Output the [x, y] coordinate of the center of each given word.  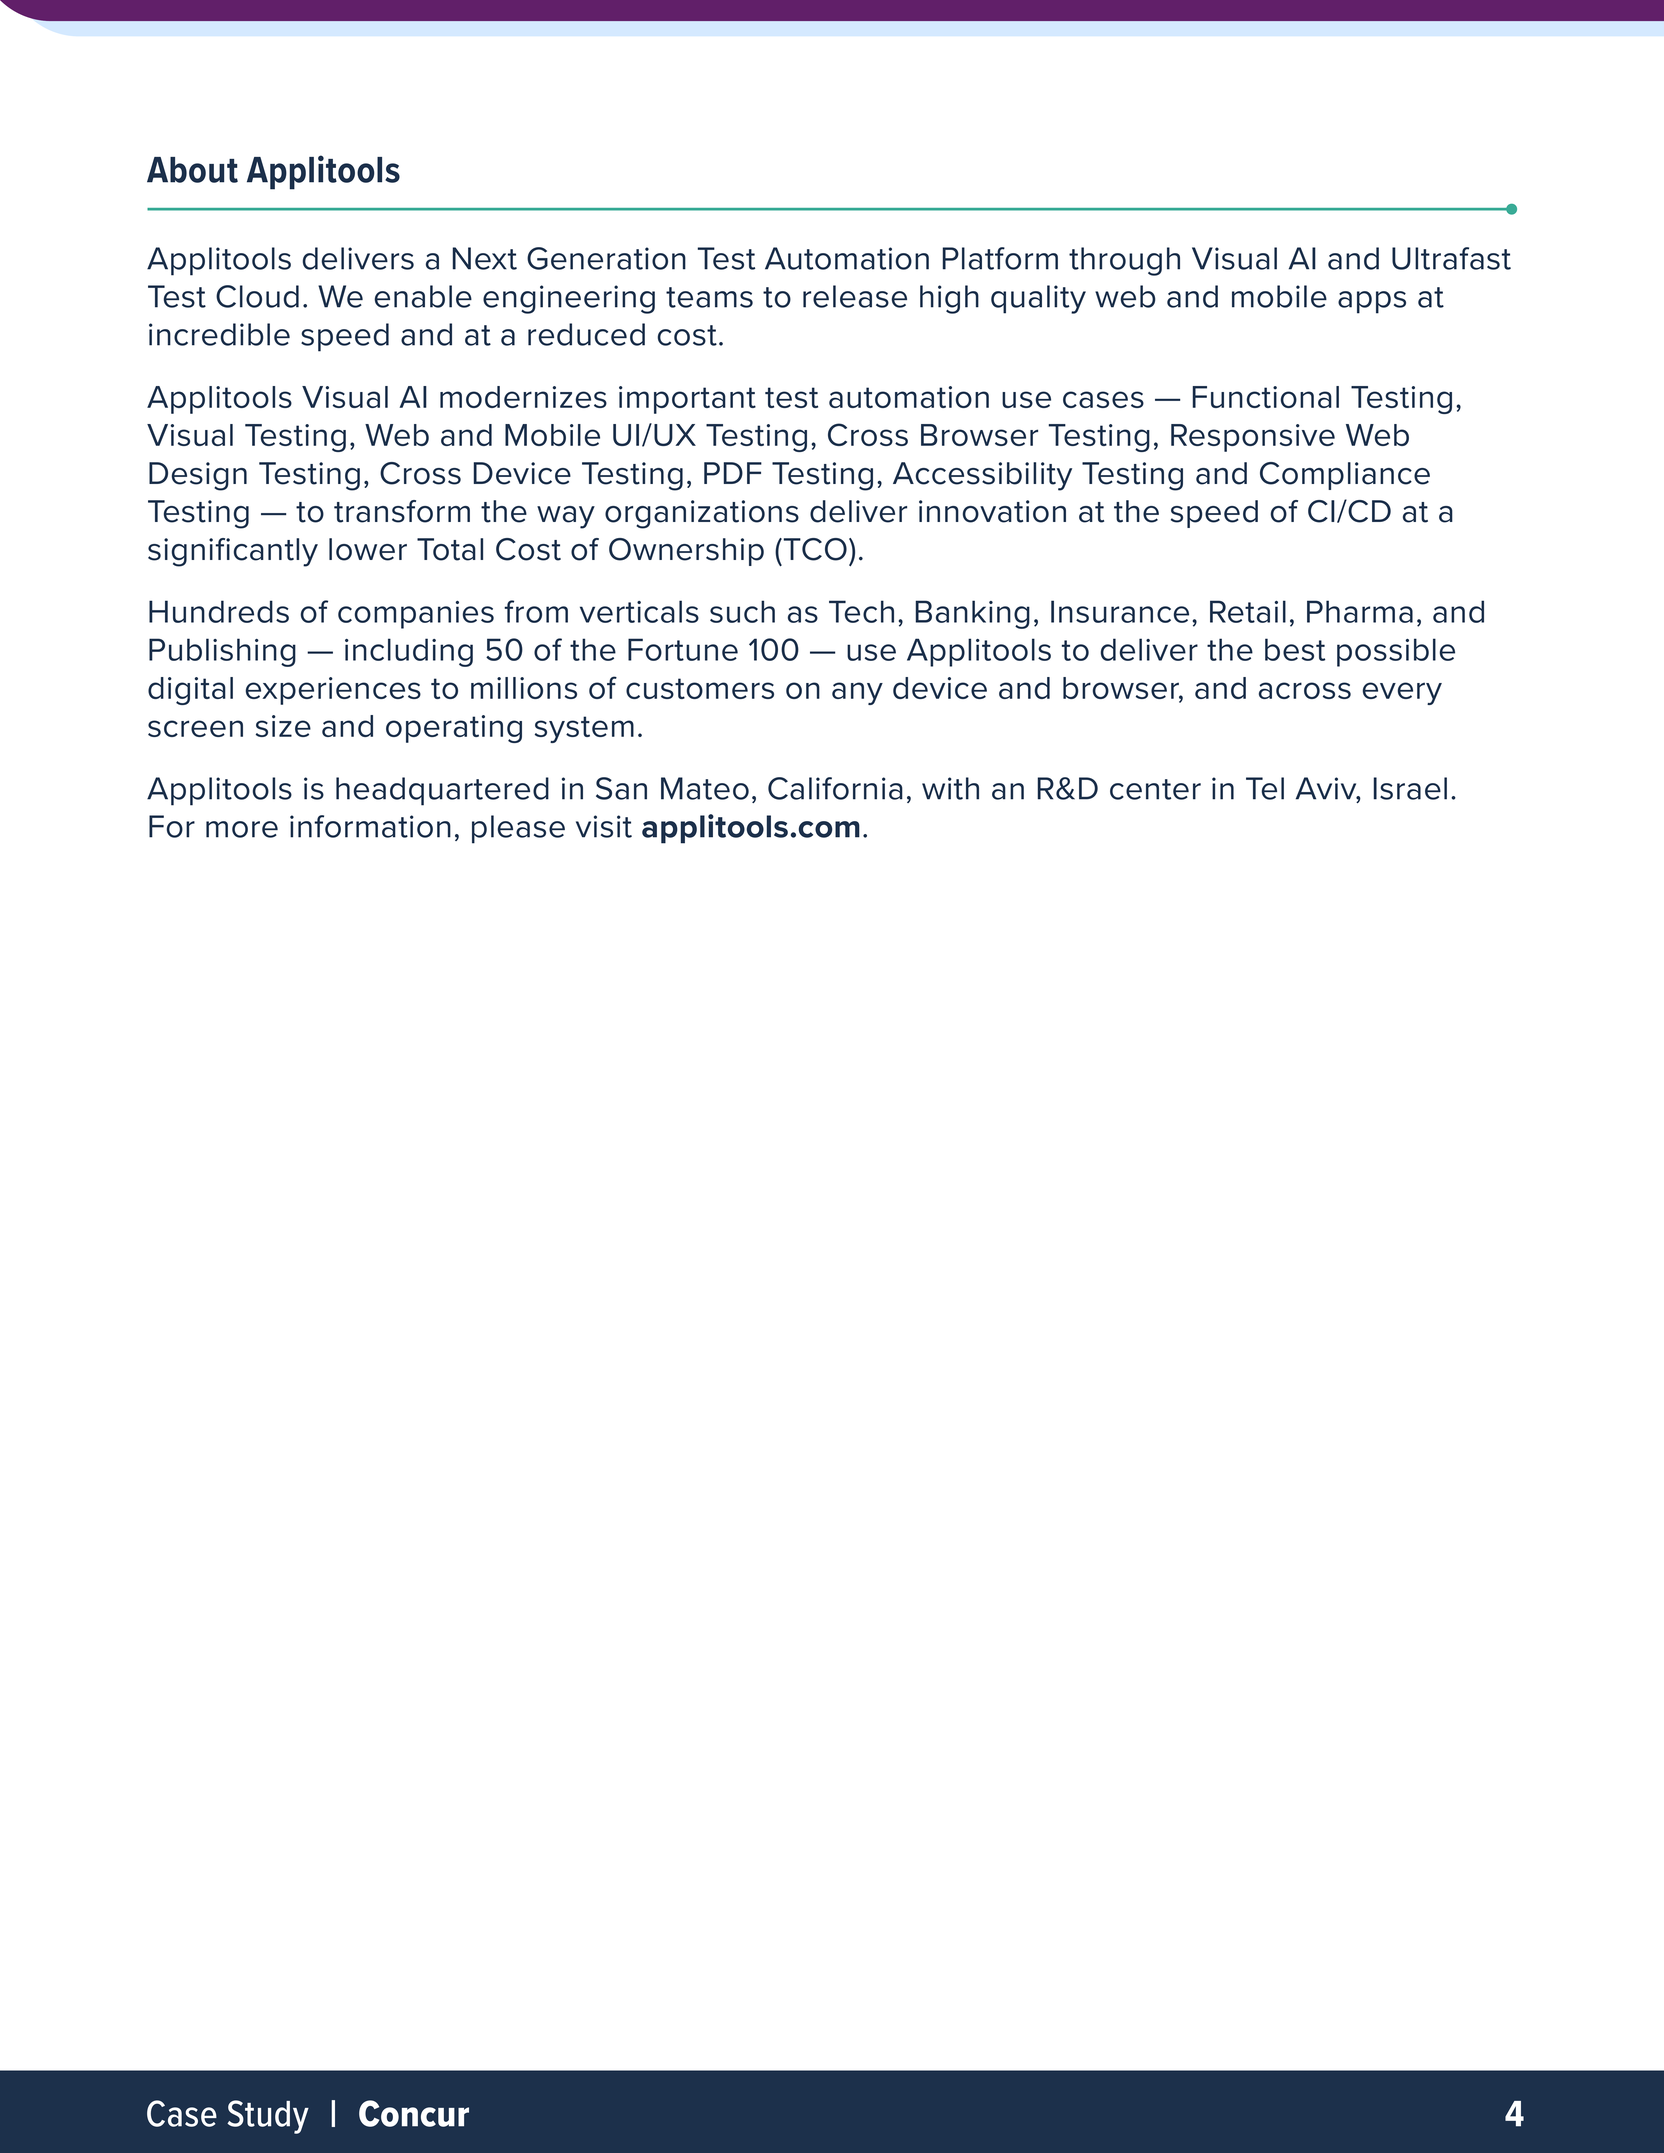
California [835, 788]
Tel [1265, 788]
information [370, 826]
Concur [414, 2113]
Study [268, 2117]
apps [1372, 302]
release [855, 296]
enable [423, 296]
